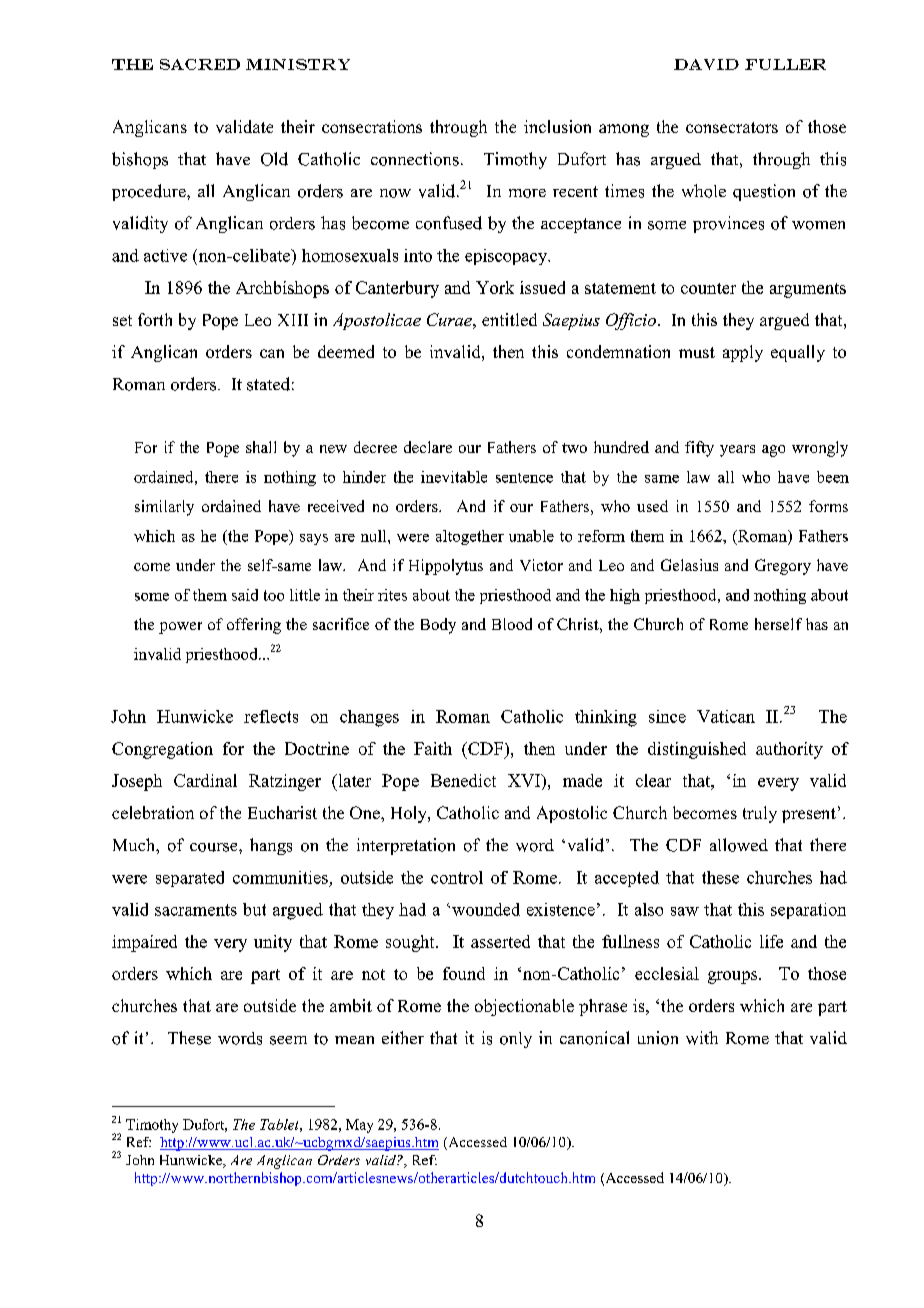 This page has width=924, height=1308. Describe the element at coordinates (785, 64) in the page. I see `fuller` at that location.
